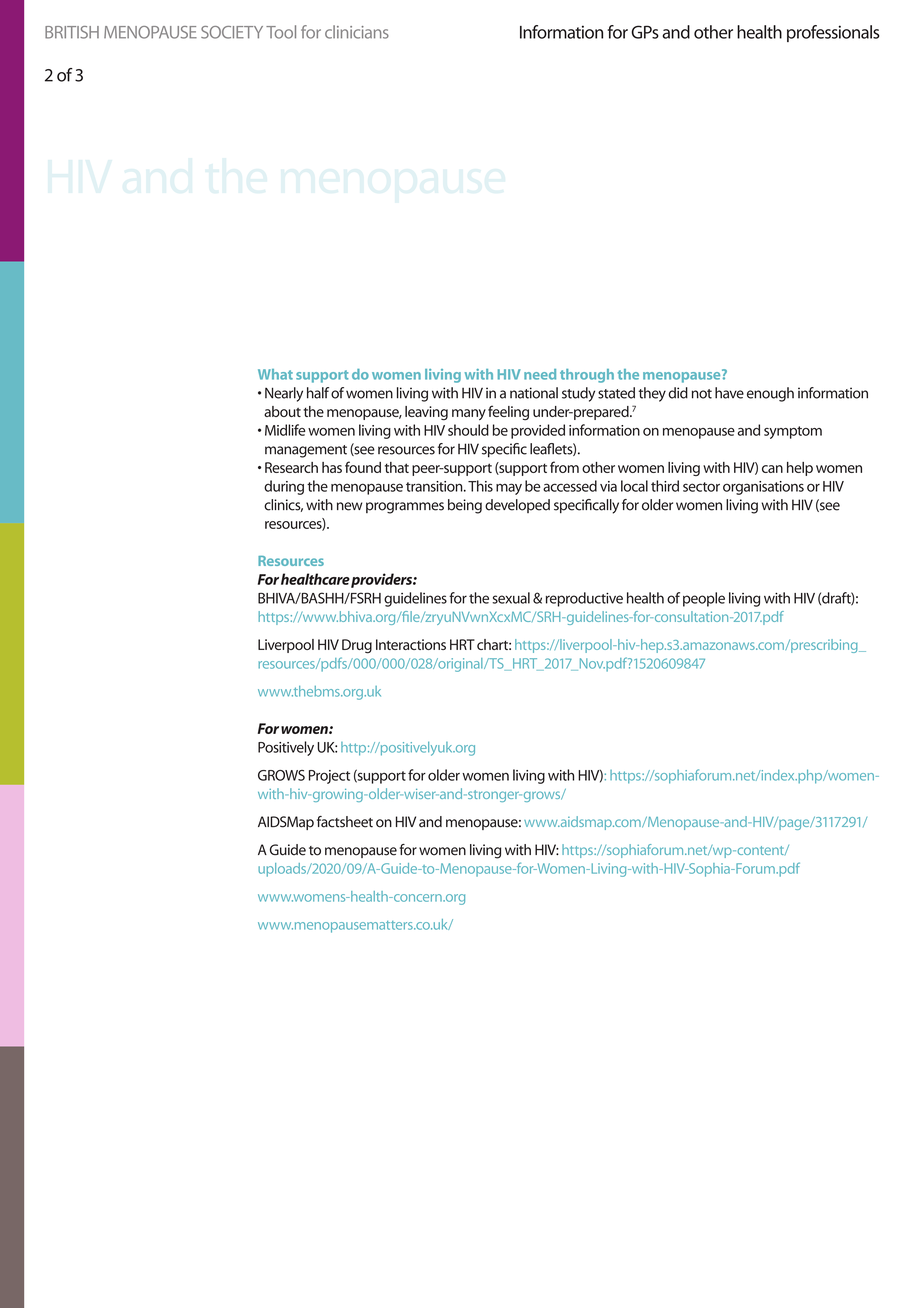 The height and width of the screenshot is (1308, 924). What do you see at coordinates (357, 32) in the screenshot?
I see `clinicians` at bounding box center [357, 32].
